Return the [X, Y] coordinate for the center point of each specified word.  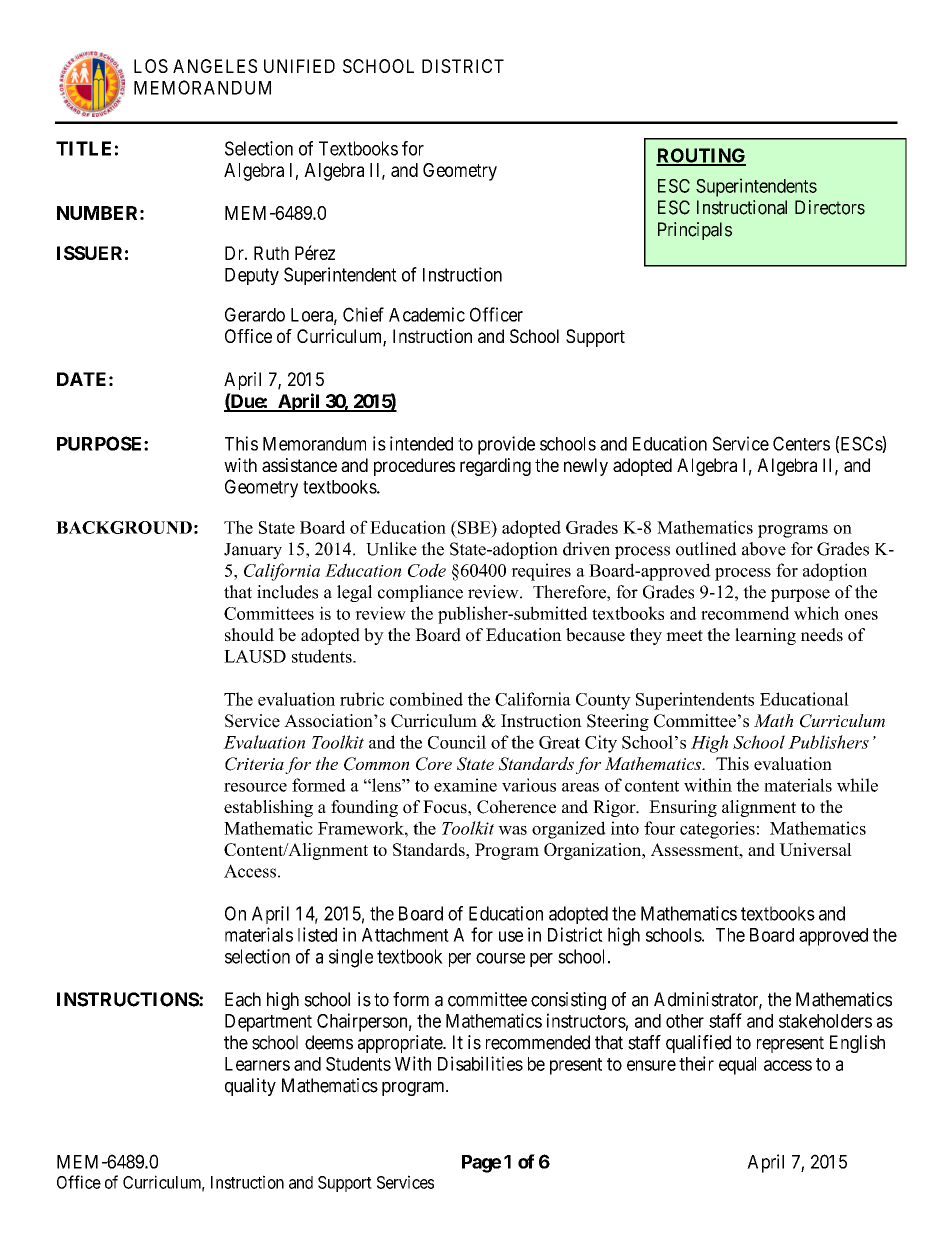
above [764, 549]
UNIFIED [299, 66]
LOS [151, 66]
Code [427, 570]
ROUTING [701, 156]
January [253, 551]
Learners [257, 1064]
